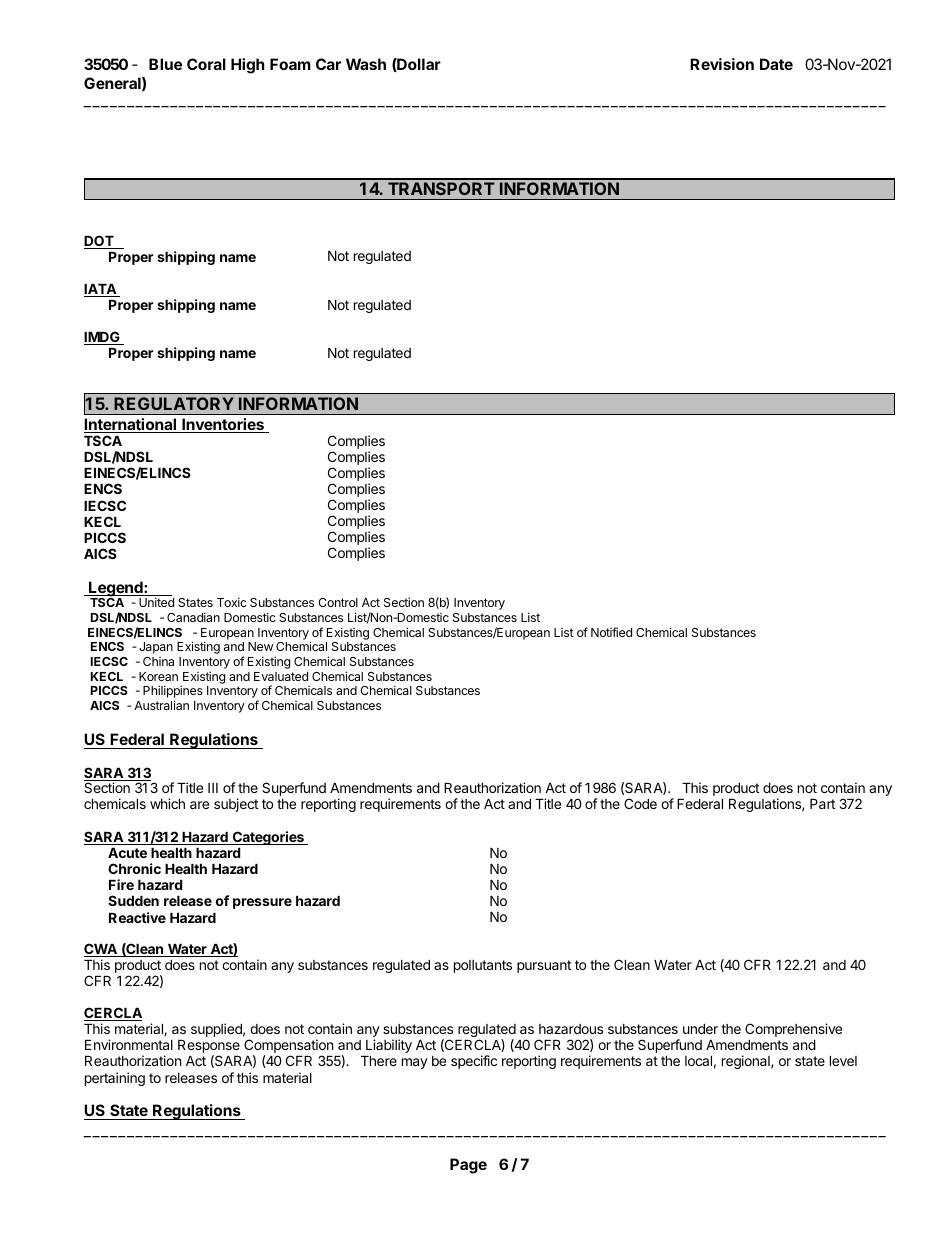 The image size is (952, 1233). Describe the element at coordinates (338, 602) in the screenshot. I see `Control` at that location.
